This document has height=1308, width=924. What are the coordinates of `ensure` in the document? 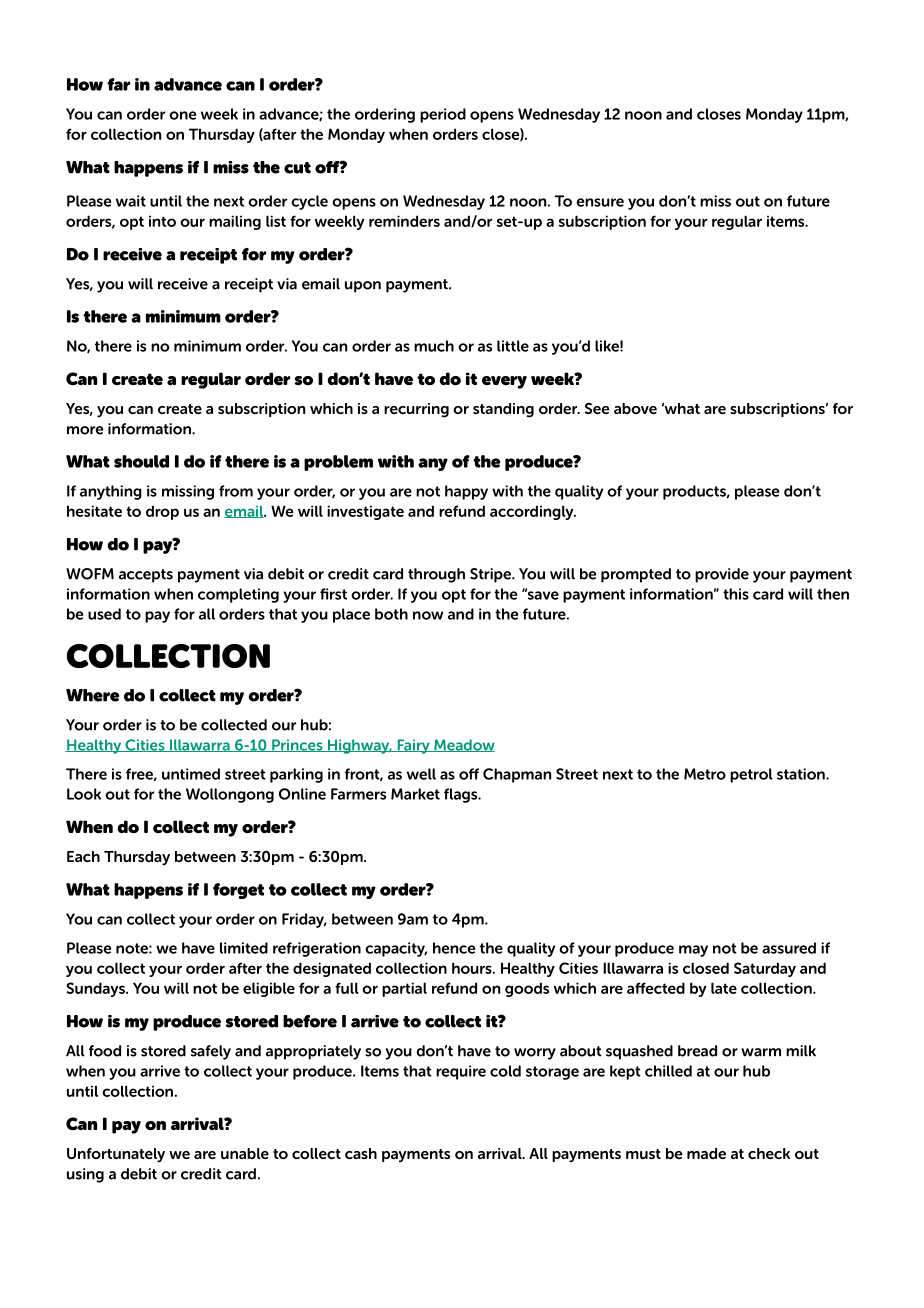 It's located at (600, 202).
